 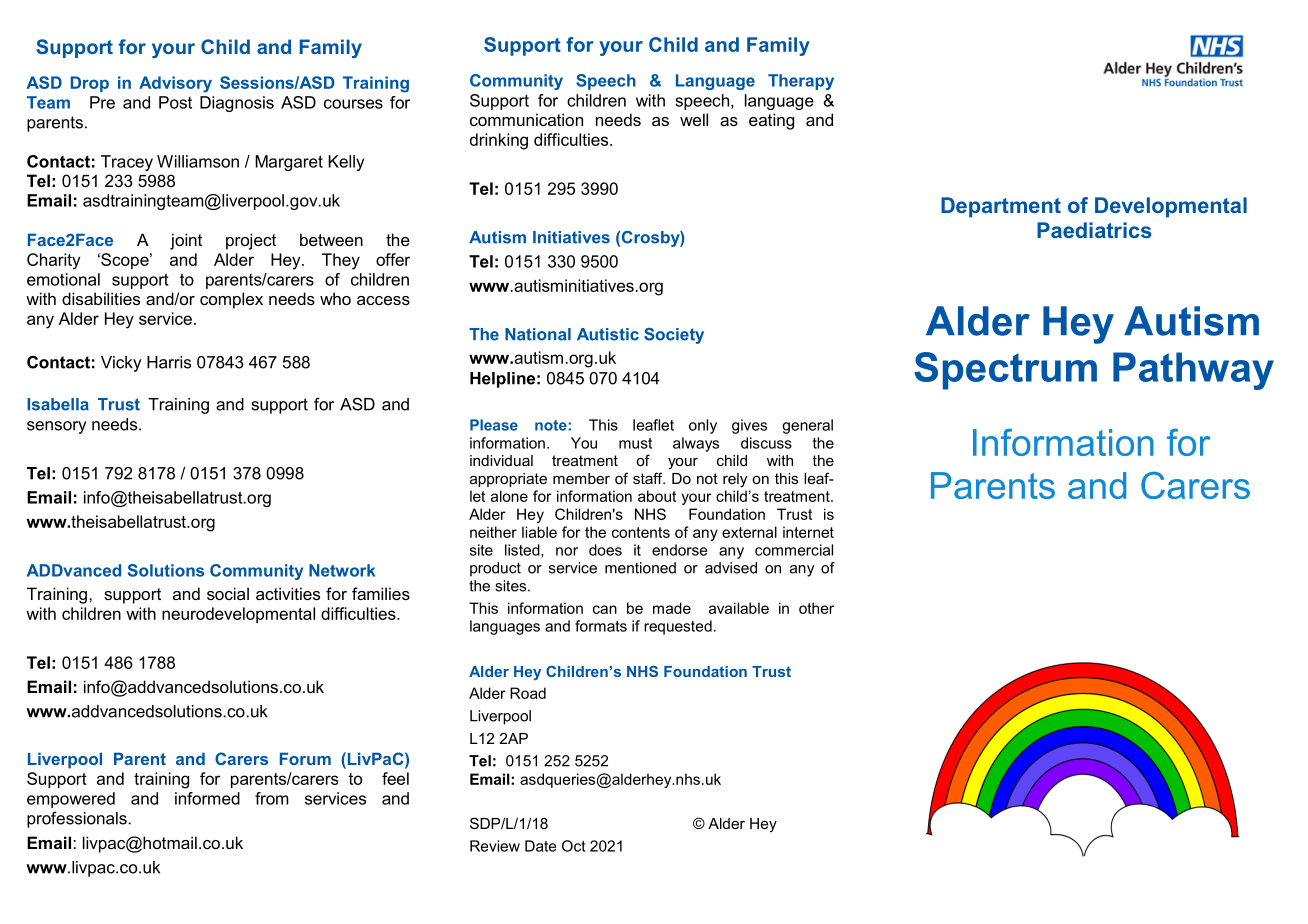 I want to click on other, so click(x=816, y=608).
